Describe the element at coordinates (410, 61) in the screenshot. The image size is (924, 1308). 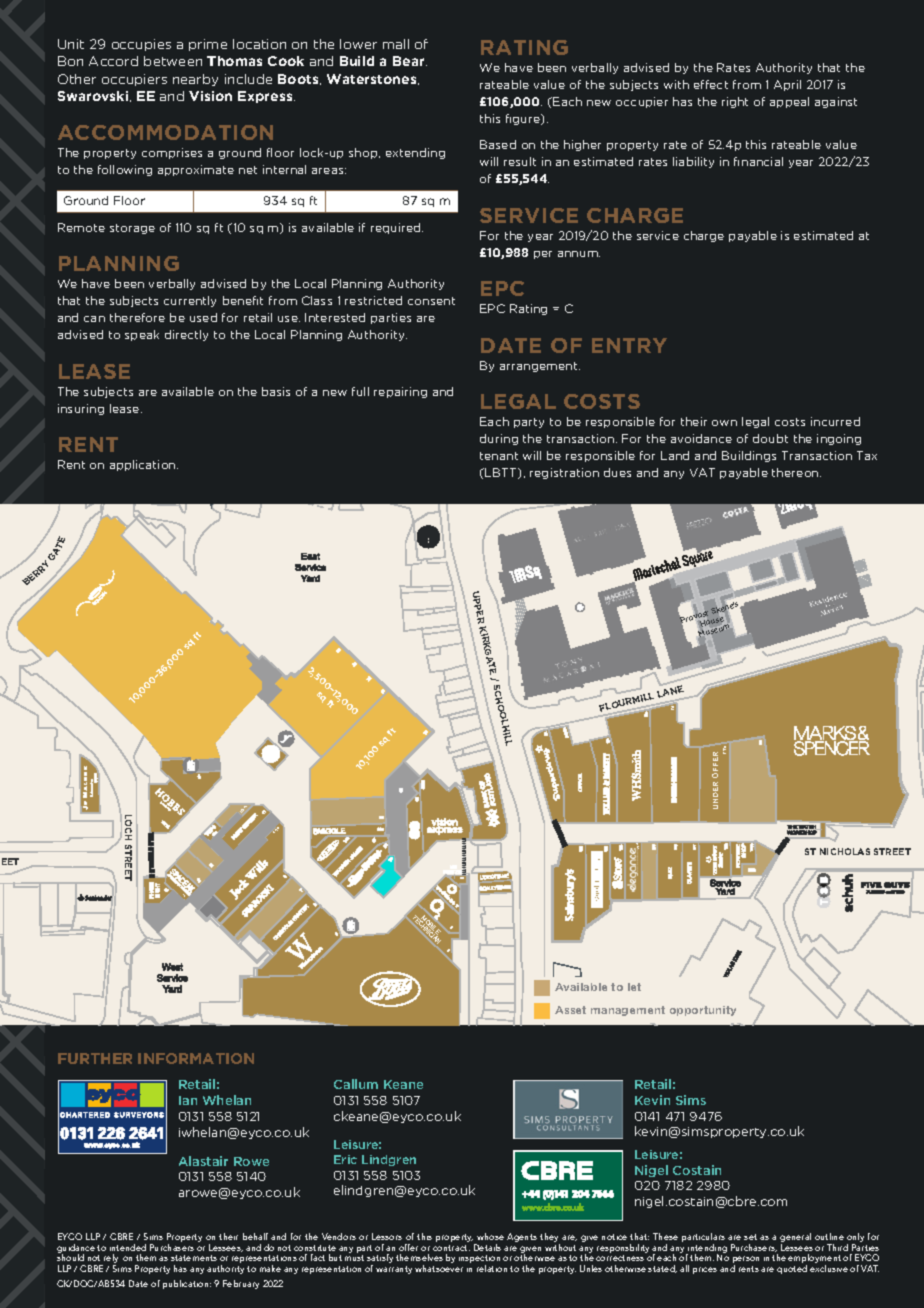
I see `Bear` at that location.
